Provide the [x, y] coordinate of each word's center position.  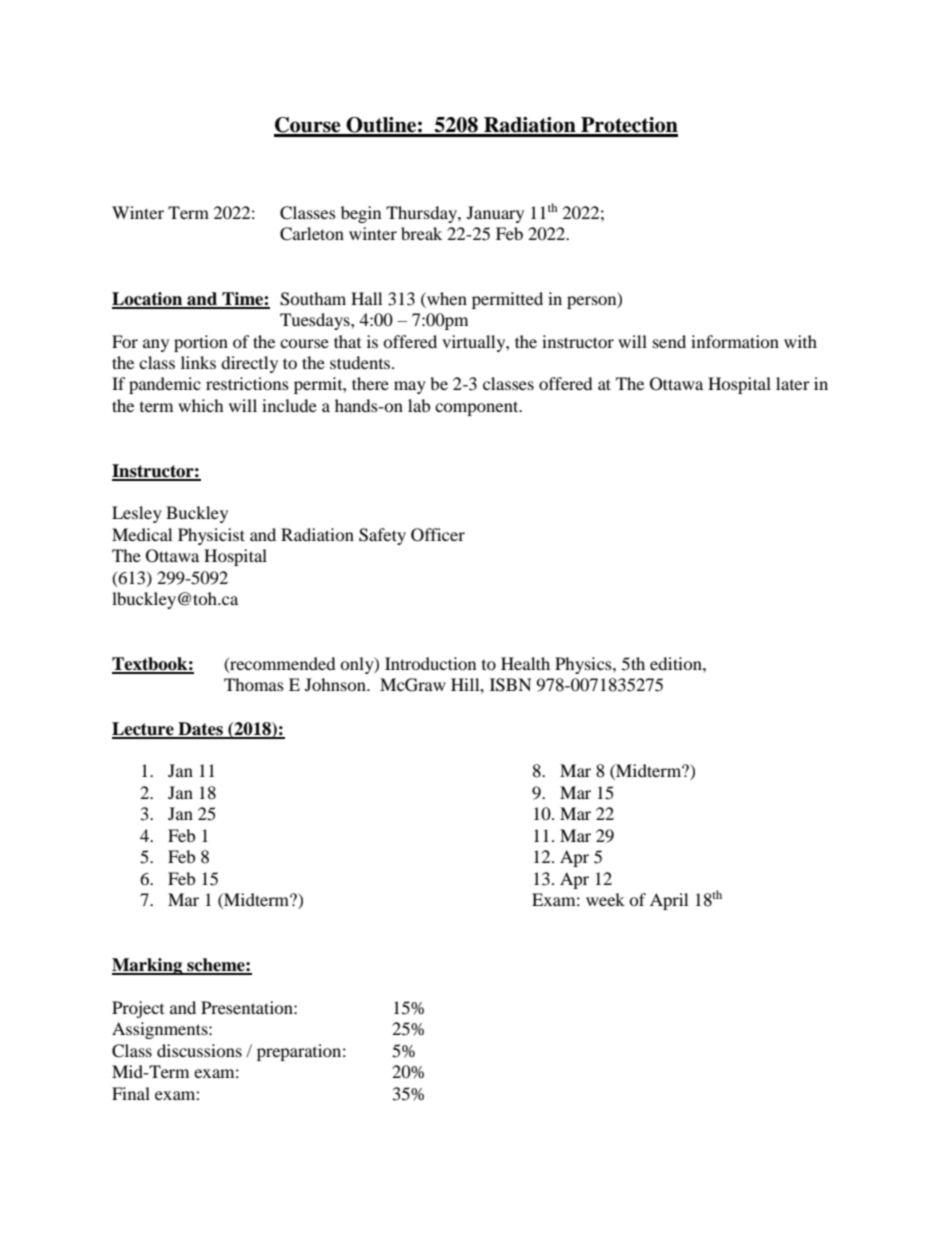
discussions [199, 1050]
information [735, 341]
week [605, 899]
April [669, 901]
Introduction [430, 663]
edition [677, 663]
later [793, 383]
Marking [148, 966]
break [421, 233]
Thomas [254, 684]
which [201, 405]
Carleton [312, 234]
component [478, 408]
